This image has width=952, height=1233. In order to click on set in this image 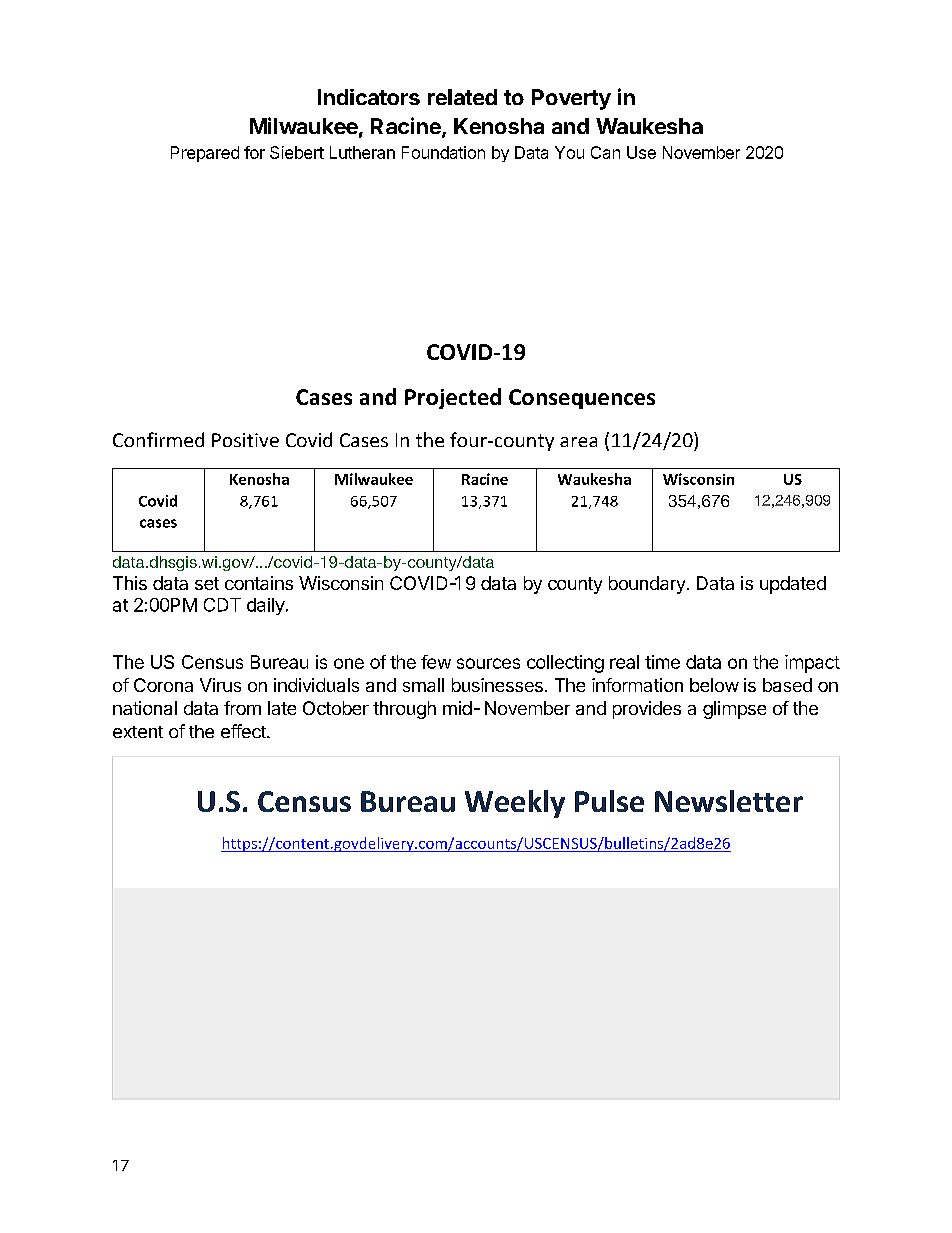, I will do `click(207, 583)`.
